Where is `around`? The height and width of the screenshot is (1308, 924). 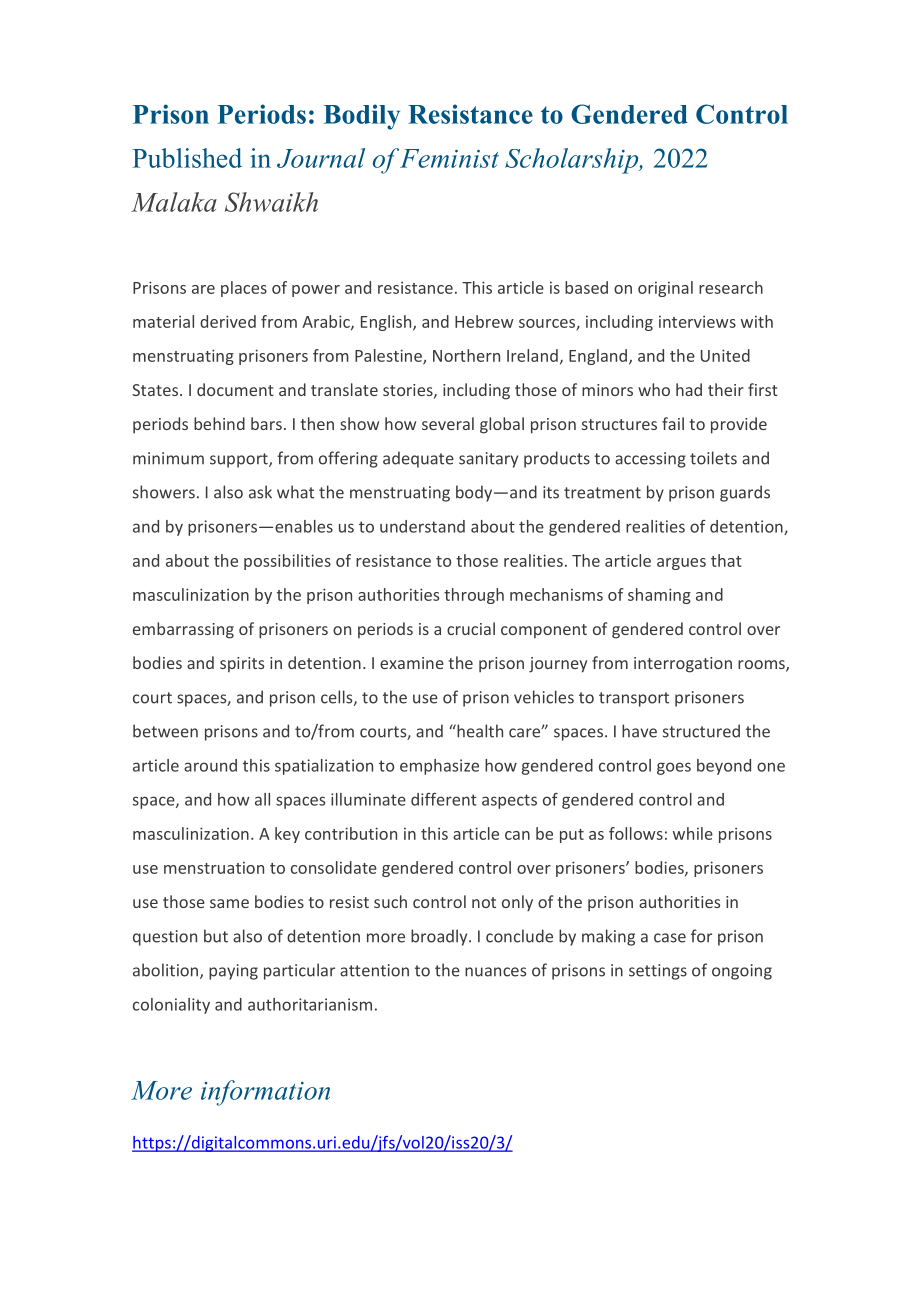 around is located at coordinates (210, 765).
